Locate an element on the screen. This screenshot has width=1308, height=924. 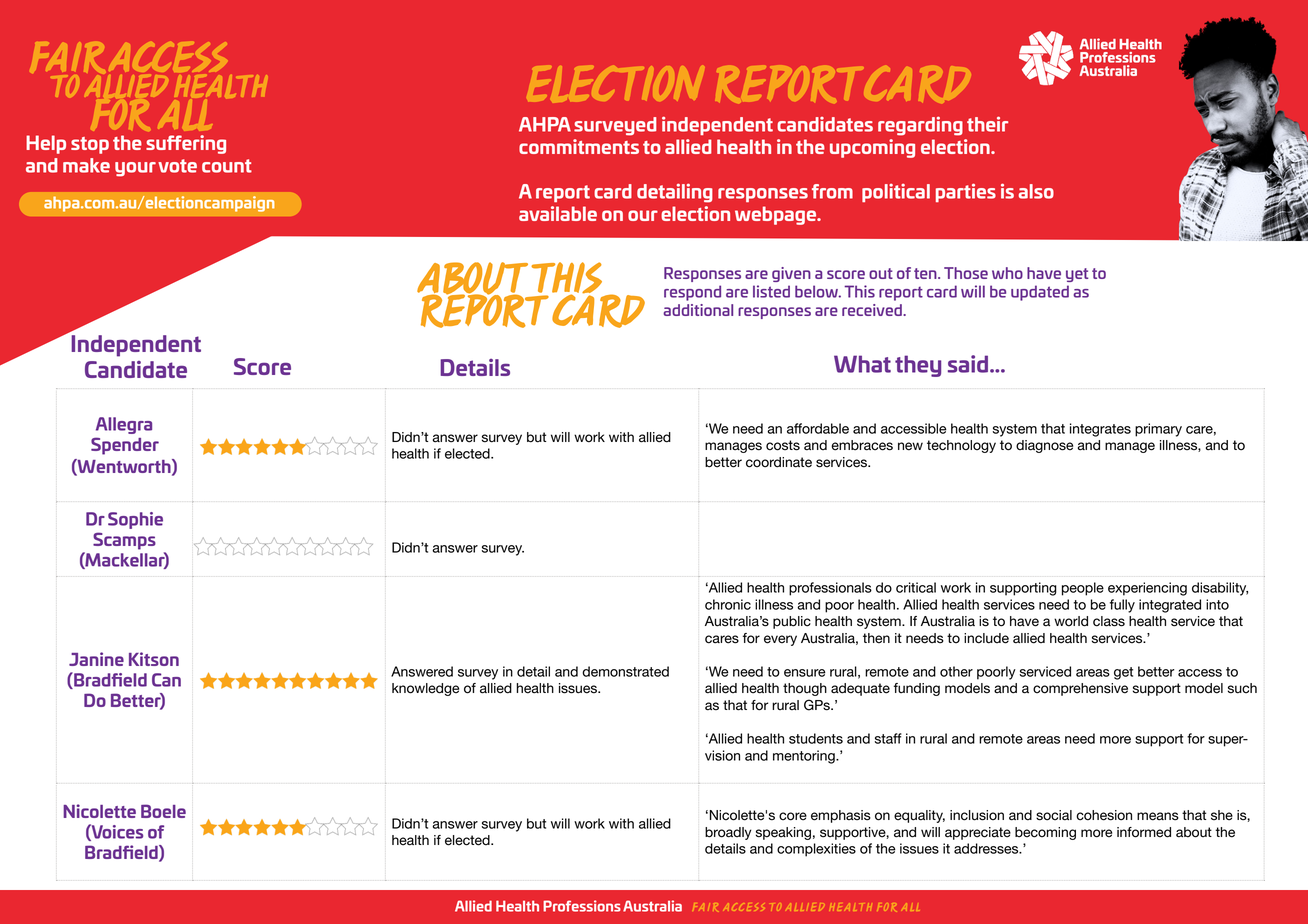
Allegra is located at coordinates (124, 425).
